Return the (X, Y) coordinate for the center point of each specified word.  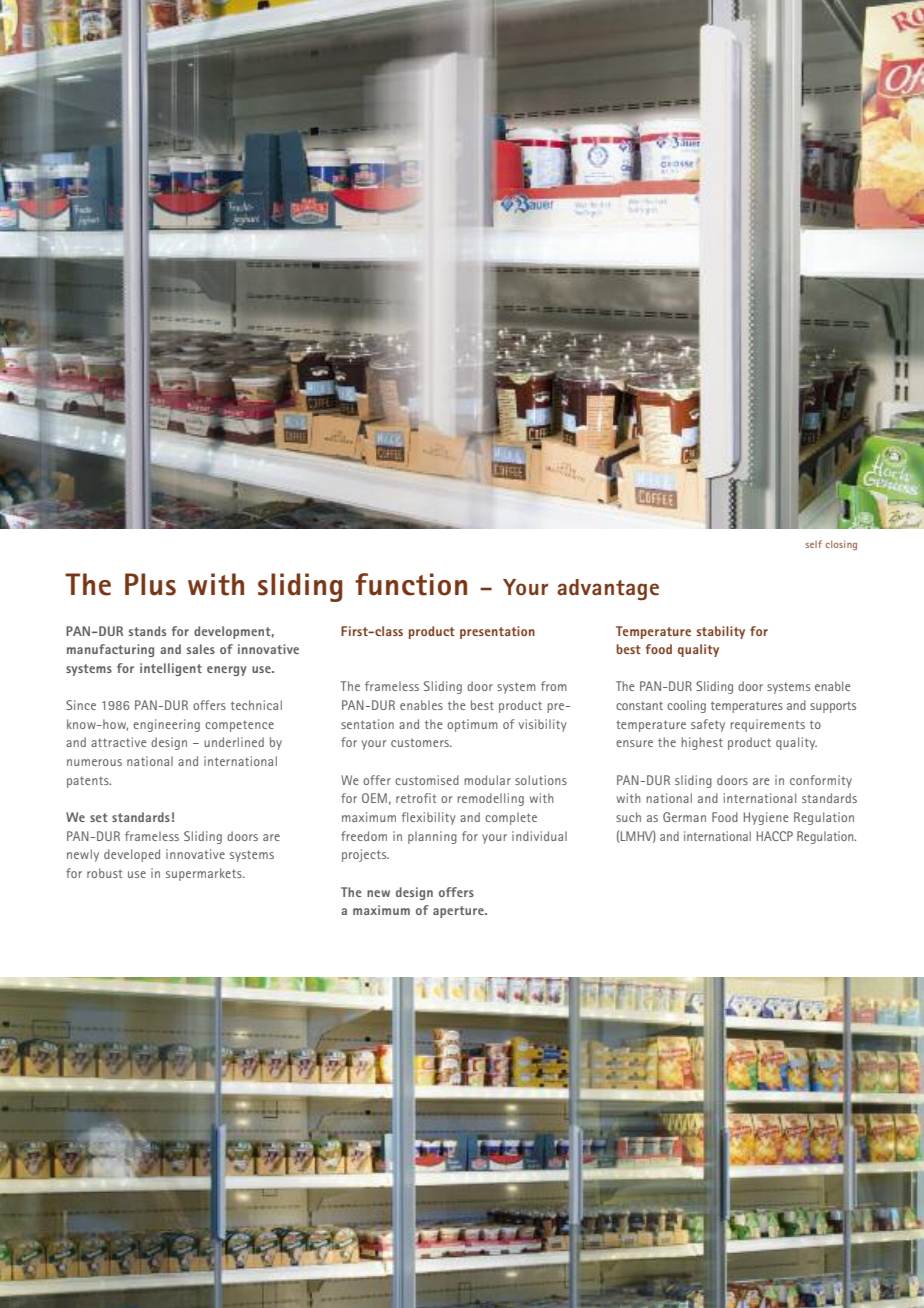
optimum (472, 725)
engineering (166, 725)
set (99, 817)
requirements (767, 725)
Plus (150, 584)
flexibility (429, 818)
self (814, 544)
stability (721, 632)
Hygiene (766, 818)
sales (201, 649)
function (411, 584)
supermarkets (205, 874)
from (554, 686)
